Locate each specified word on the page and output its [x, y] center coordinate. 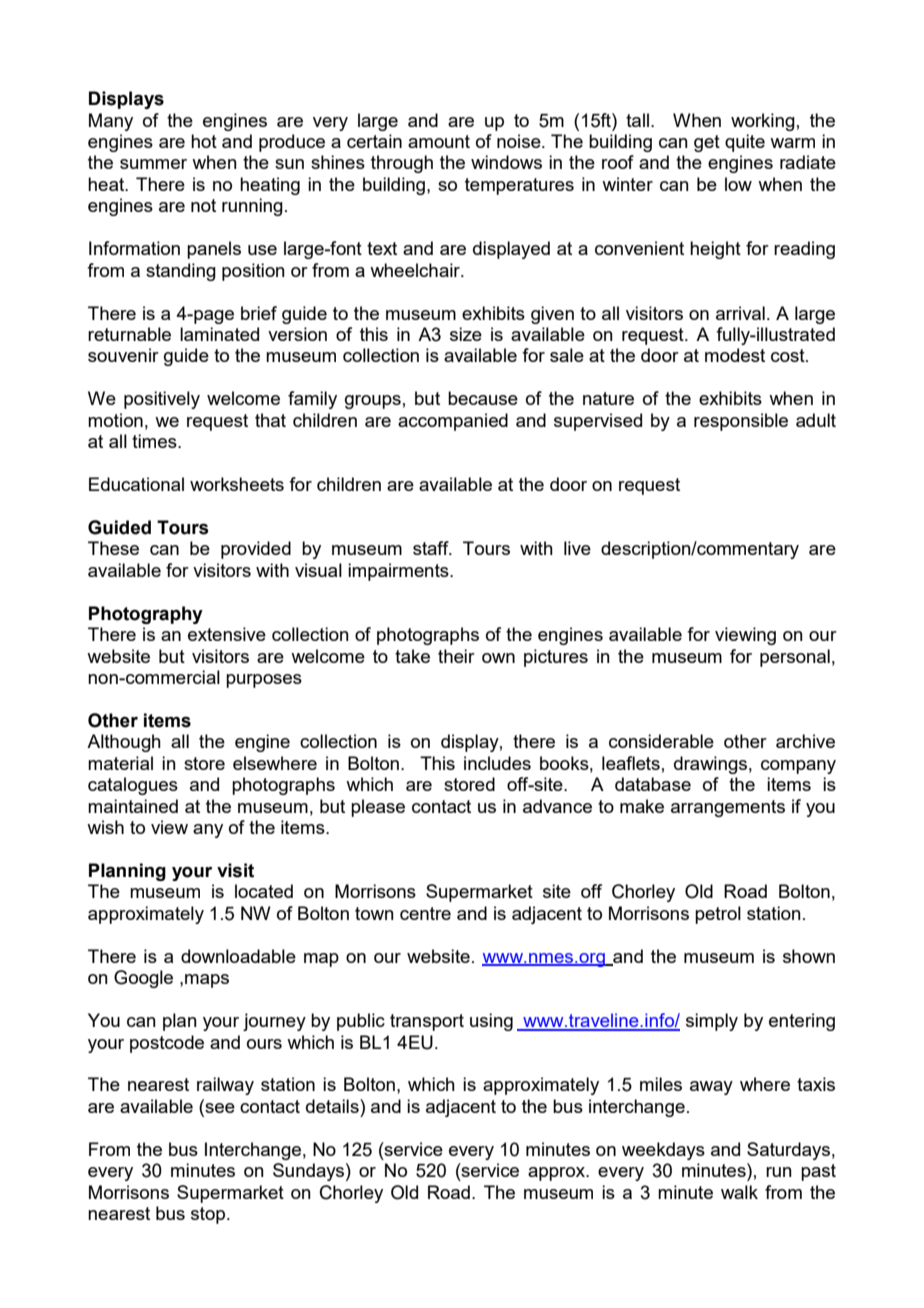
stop [208, 1215]
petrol [718, 915]
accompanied [453, 422]
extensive [227, 634]
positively [162, 400]
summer [153, 164]
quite [745, 143]
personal [795, 658]
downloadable [238, 956]
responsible [741, 422]
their [456, 656]
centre [425, 913]
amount [439, 141]
